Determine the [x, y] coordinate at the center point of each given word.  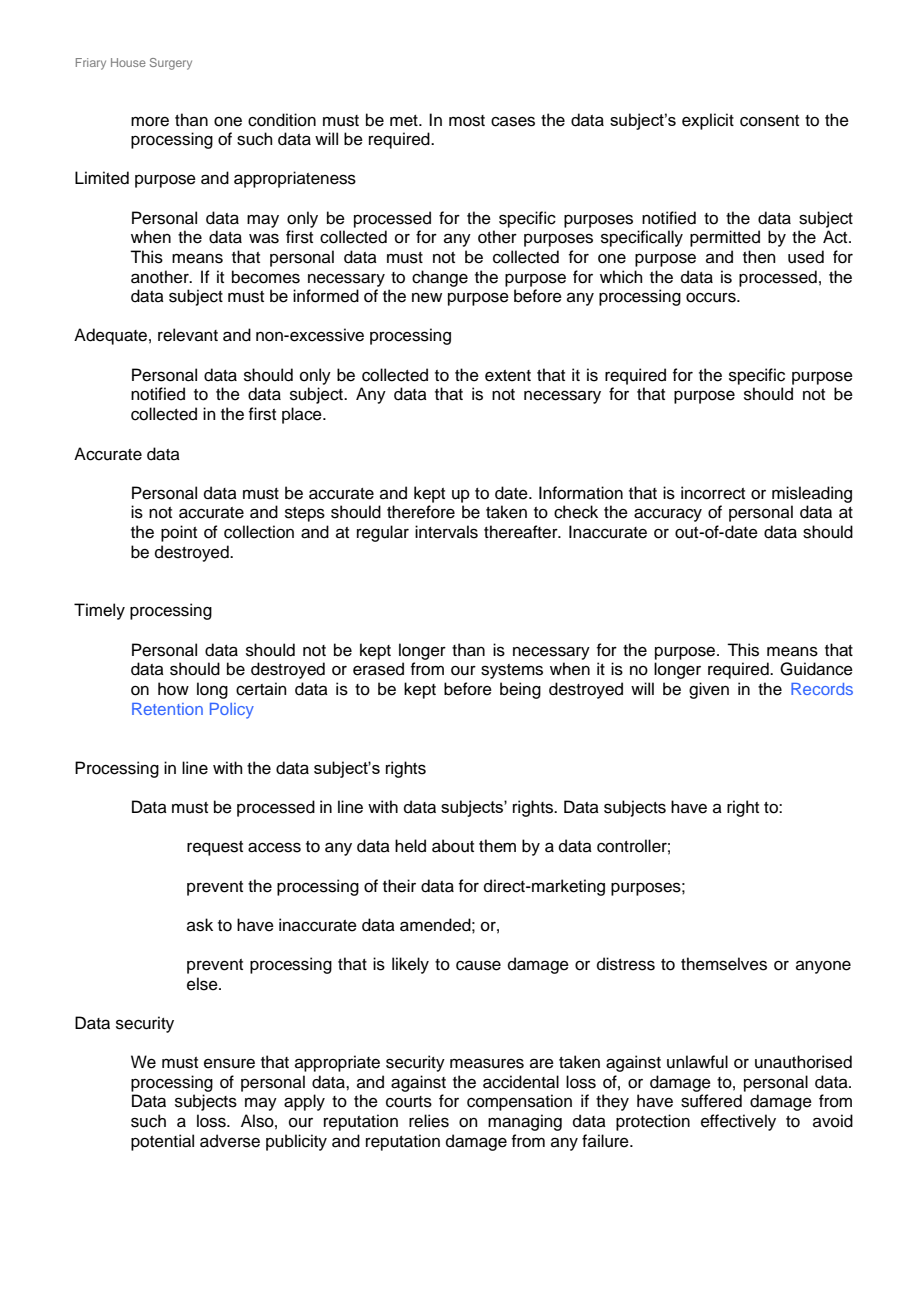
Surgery [171, 64]
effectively [738, 1122]
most [467, 121]
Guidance [816, 669]
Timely [99, 611]
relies [429, 1121]
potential [162, 1142]
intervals [446, 532]
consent [769, 121]
